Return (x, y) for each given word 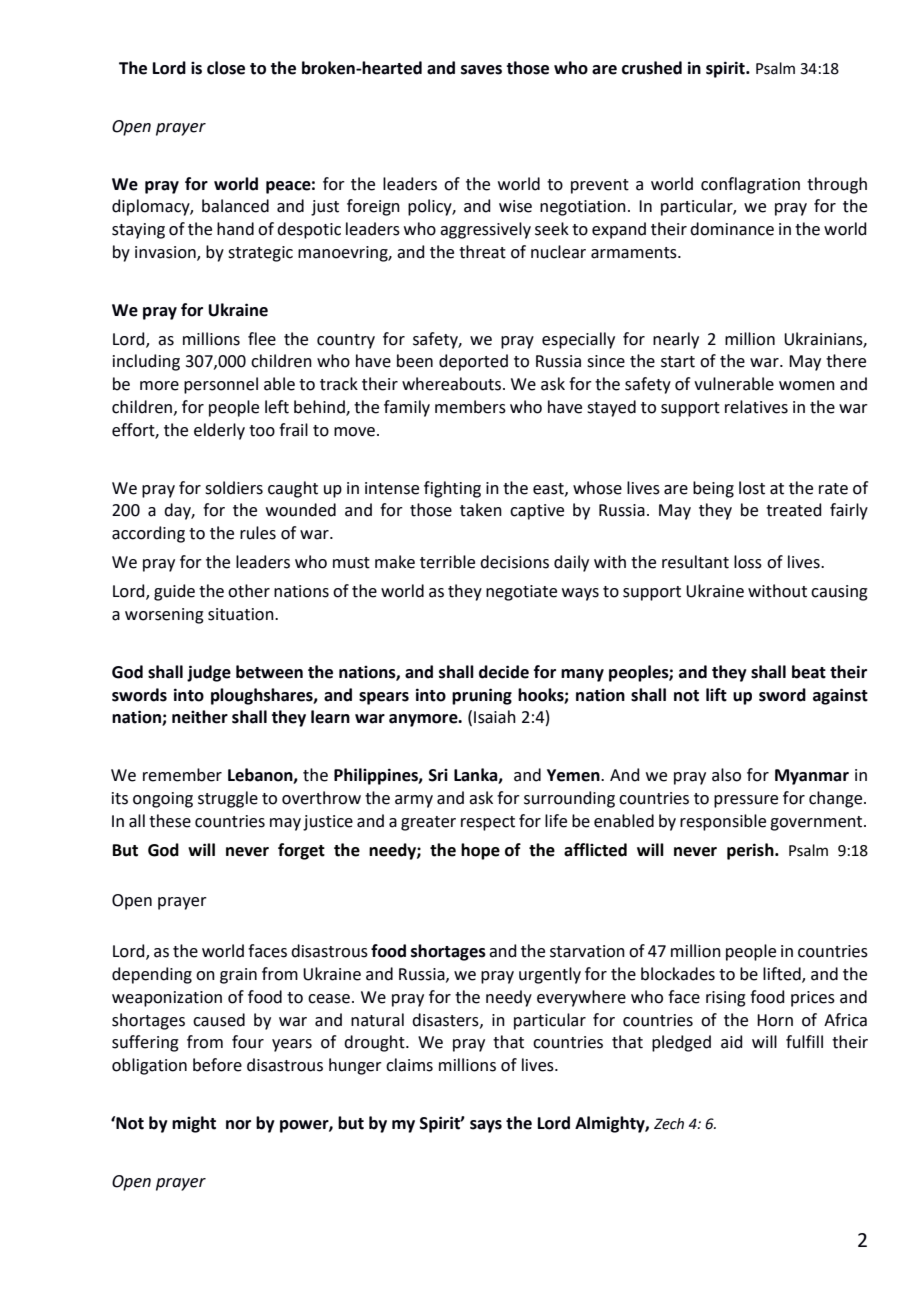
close (226, 68)
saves (481, 70)
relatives (756, 407)
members (470, 407)
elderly (219, 431)
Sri (438, 775)
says (486, 1126)
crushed (652, 68)
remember (182, 775)
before (217, 1065)
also (726, 775)
